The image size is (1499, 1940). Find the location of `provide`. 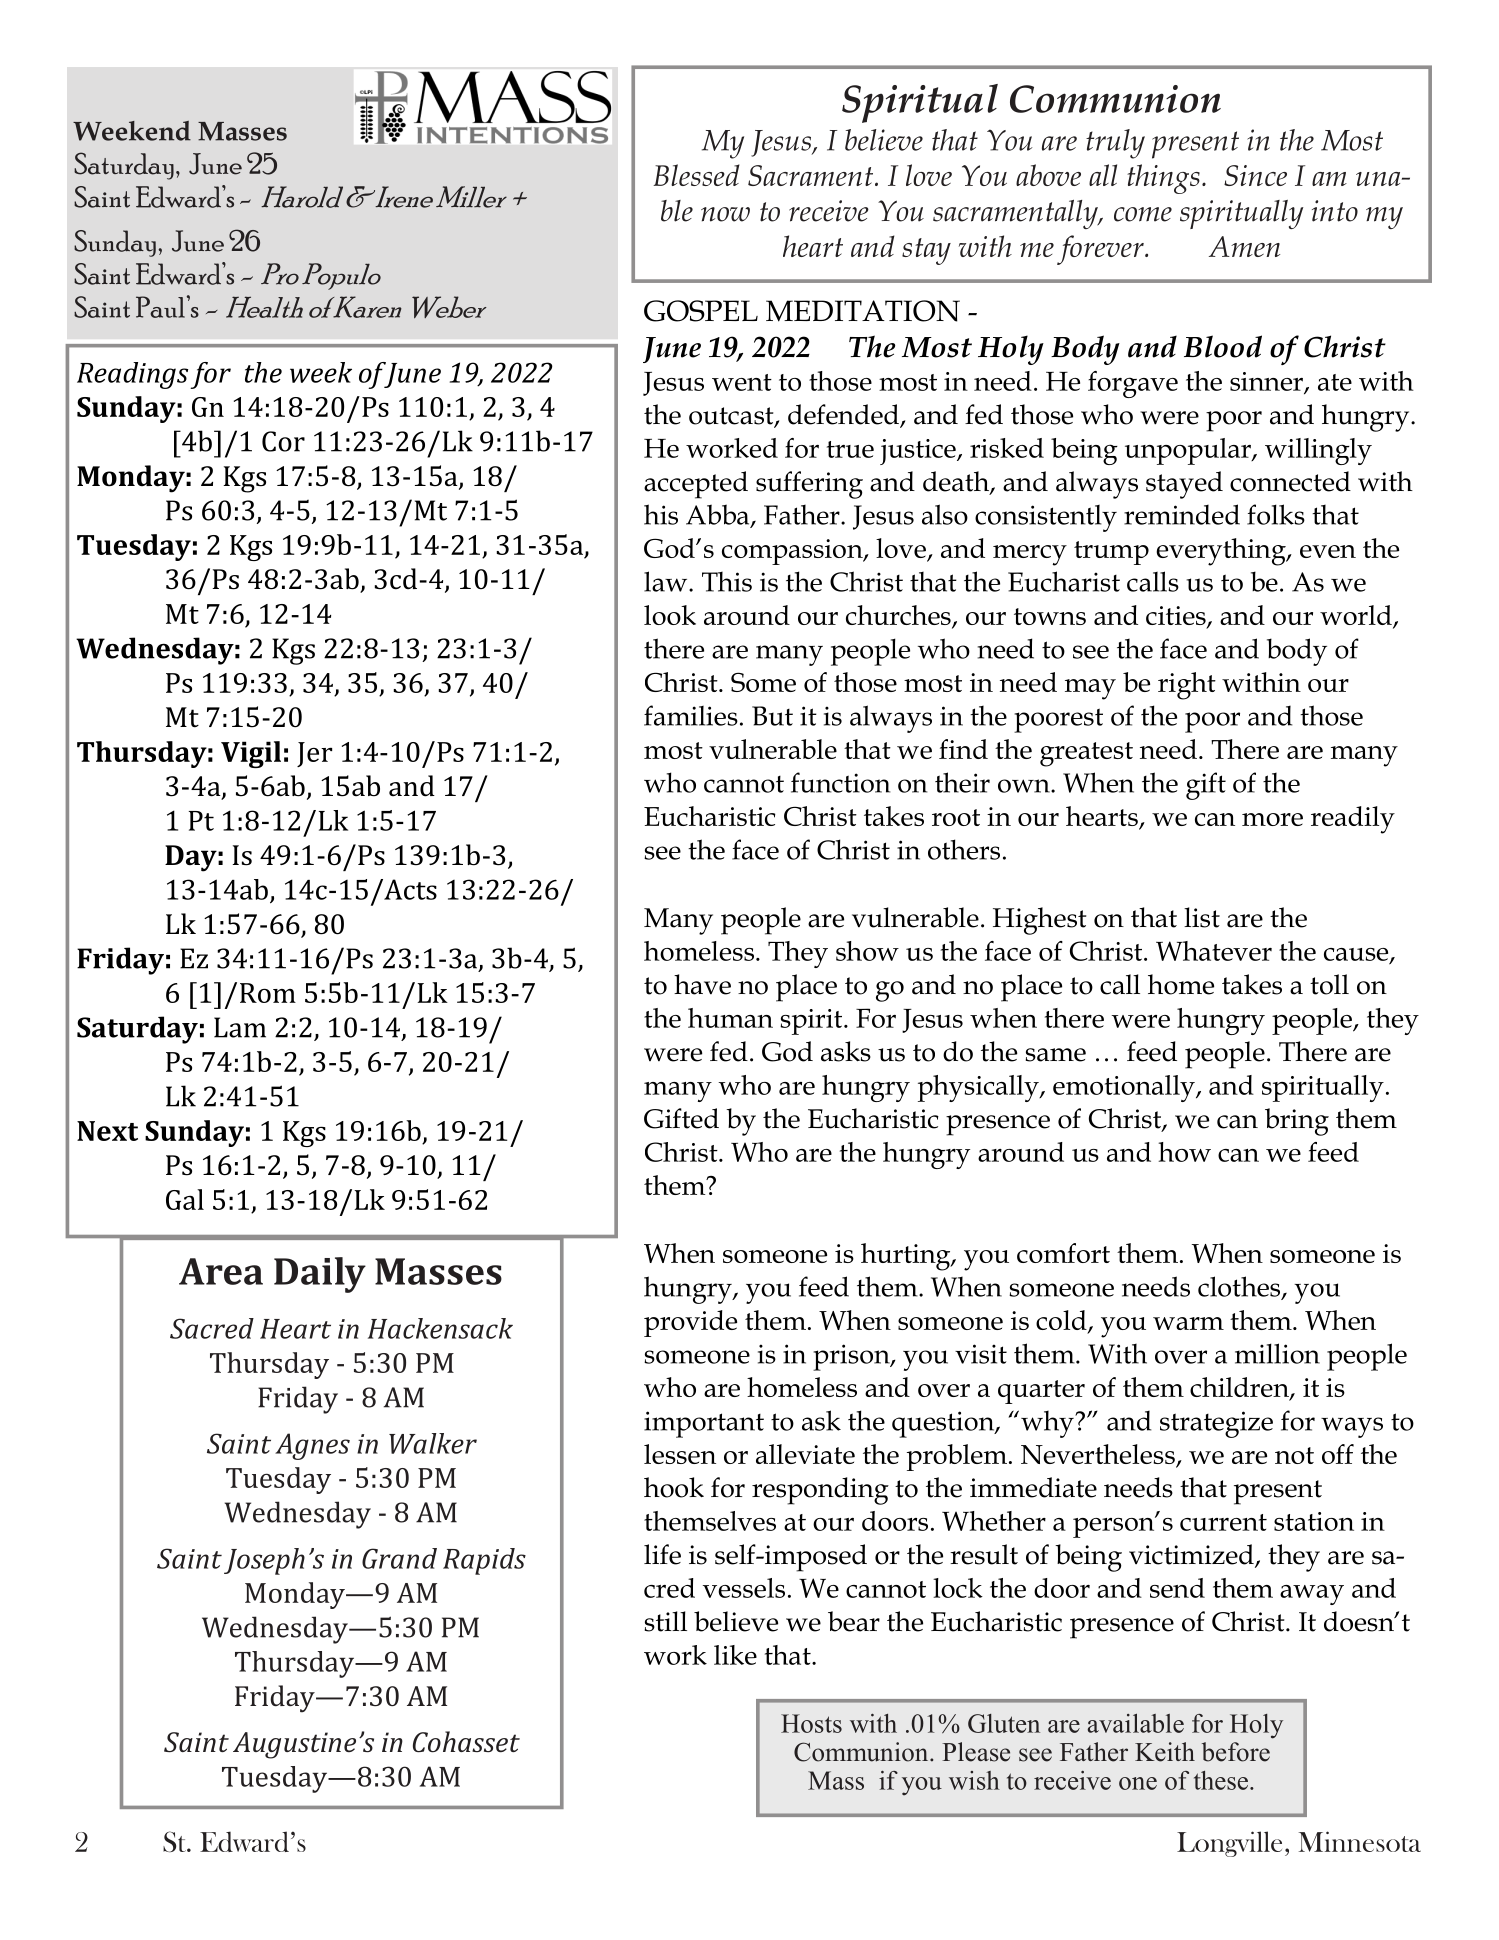

provide is located at coordinates (690, 1323).
